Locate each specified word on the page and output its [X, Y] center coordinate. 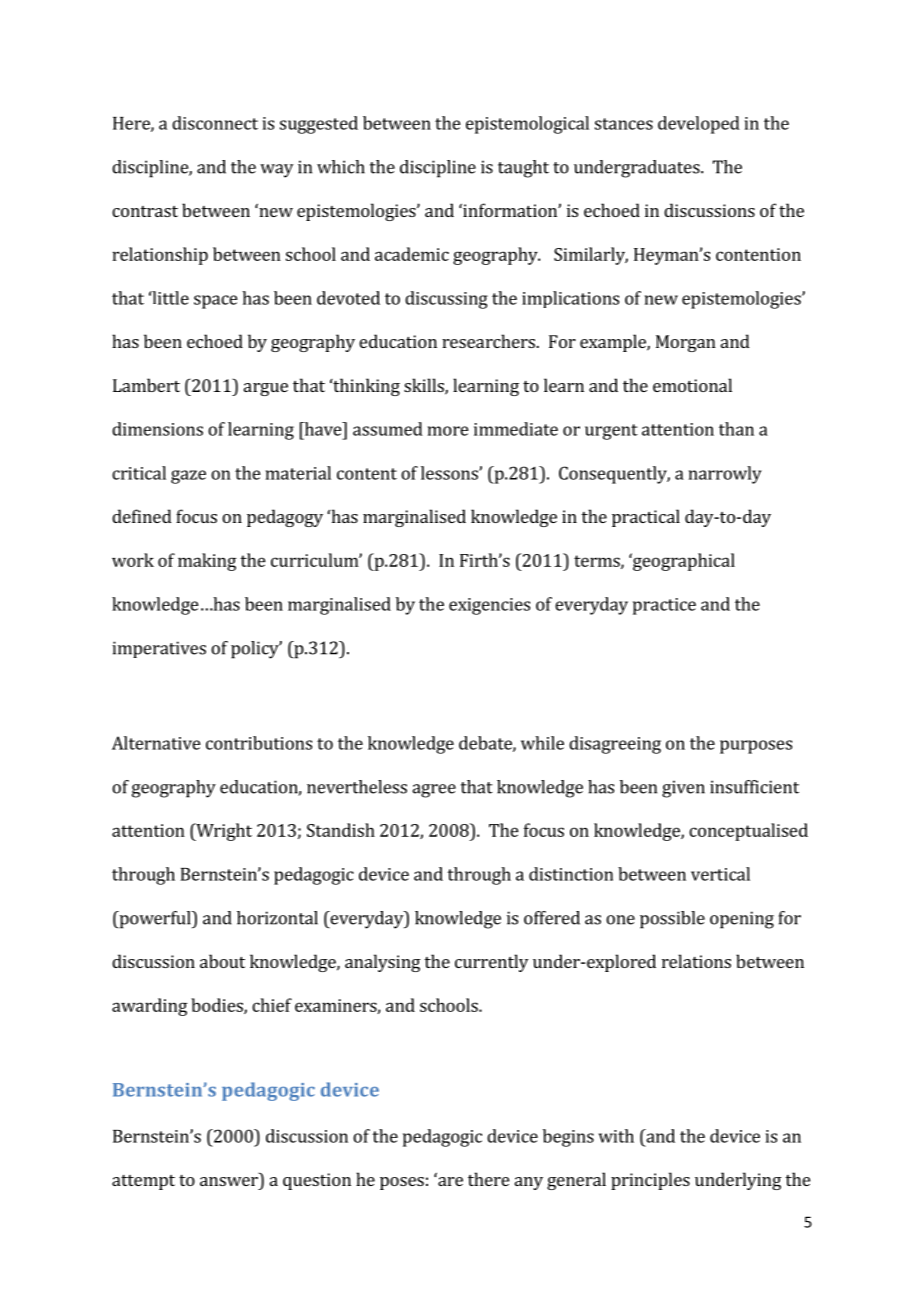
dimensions [157, 429]
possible [672, 920]
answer [229, 1181]
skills [425, 386]
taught [523, 169]
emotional [692, 385]
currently [491, 963]
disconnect [215, 123]
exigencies [489, 606]
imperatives [159, 649]
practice [664, 606]
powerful [155, 920]
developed [699, 125]
